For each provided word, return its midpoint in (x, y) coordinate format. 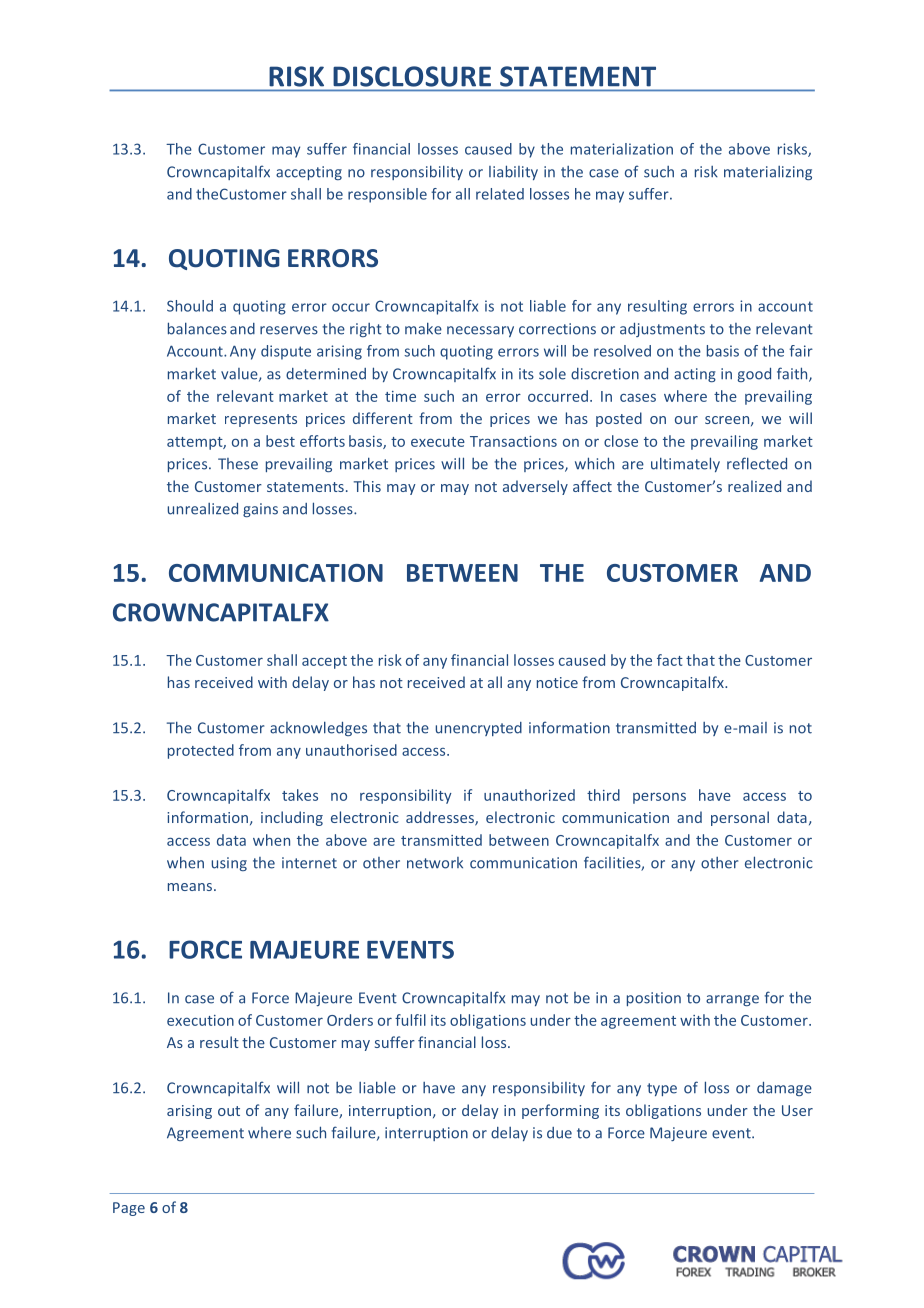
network (435, 863)
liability (513, 172)
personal (740, 818)
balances (197, 328)
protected (201, 751)
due (559, 1133)
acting (695, 375)
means (191, 887)
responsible (387, 195)
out (229, 1111)
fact (670, 660)
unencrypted (479, 729)
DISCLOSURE (412, 76)
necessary (480, 331)
